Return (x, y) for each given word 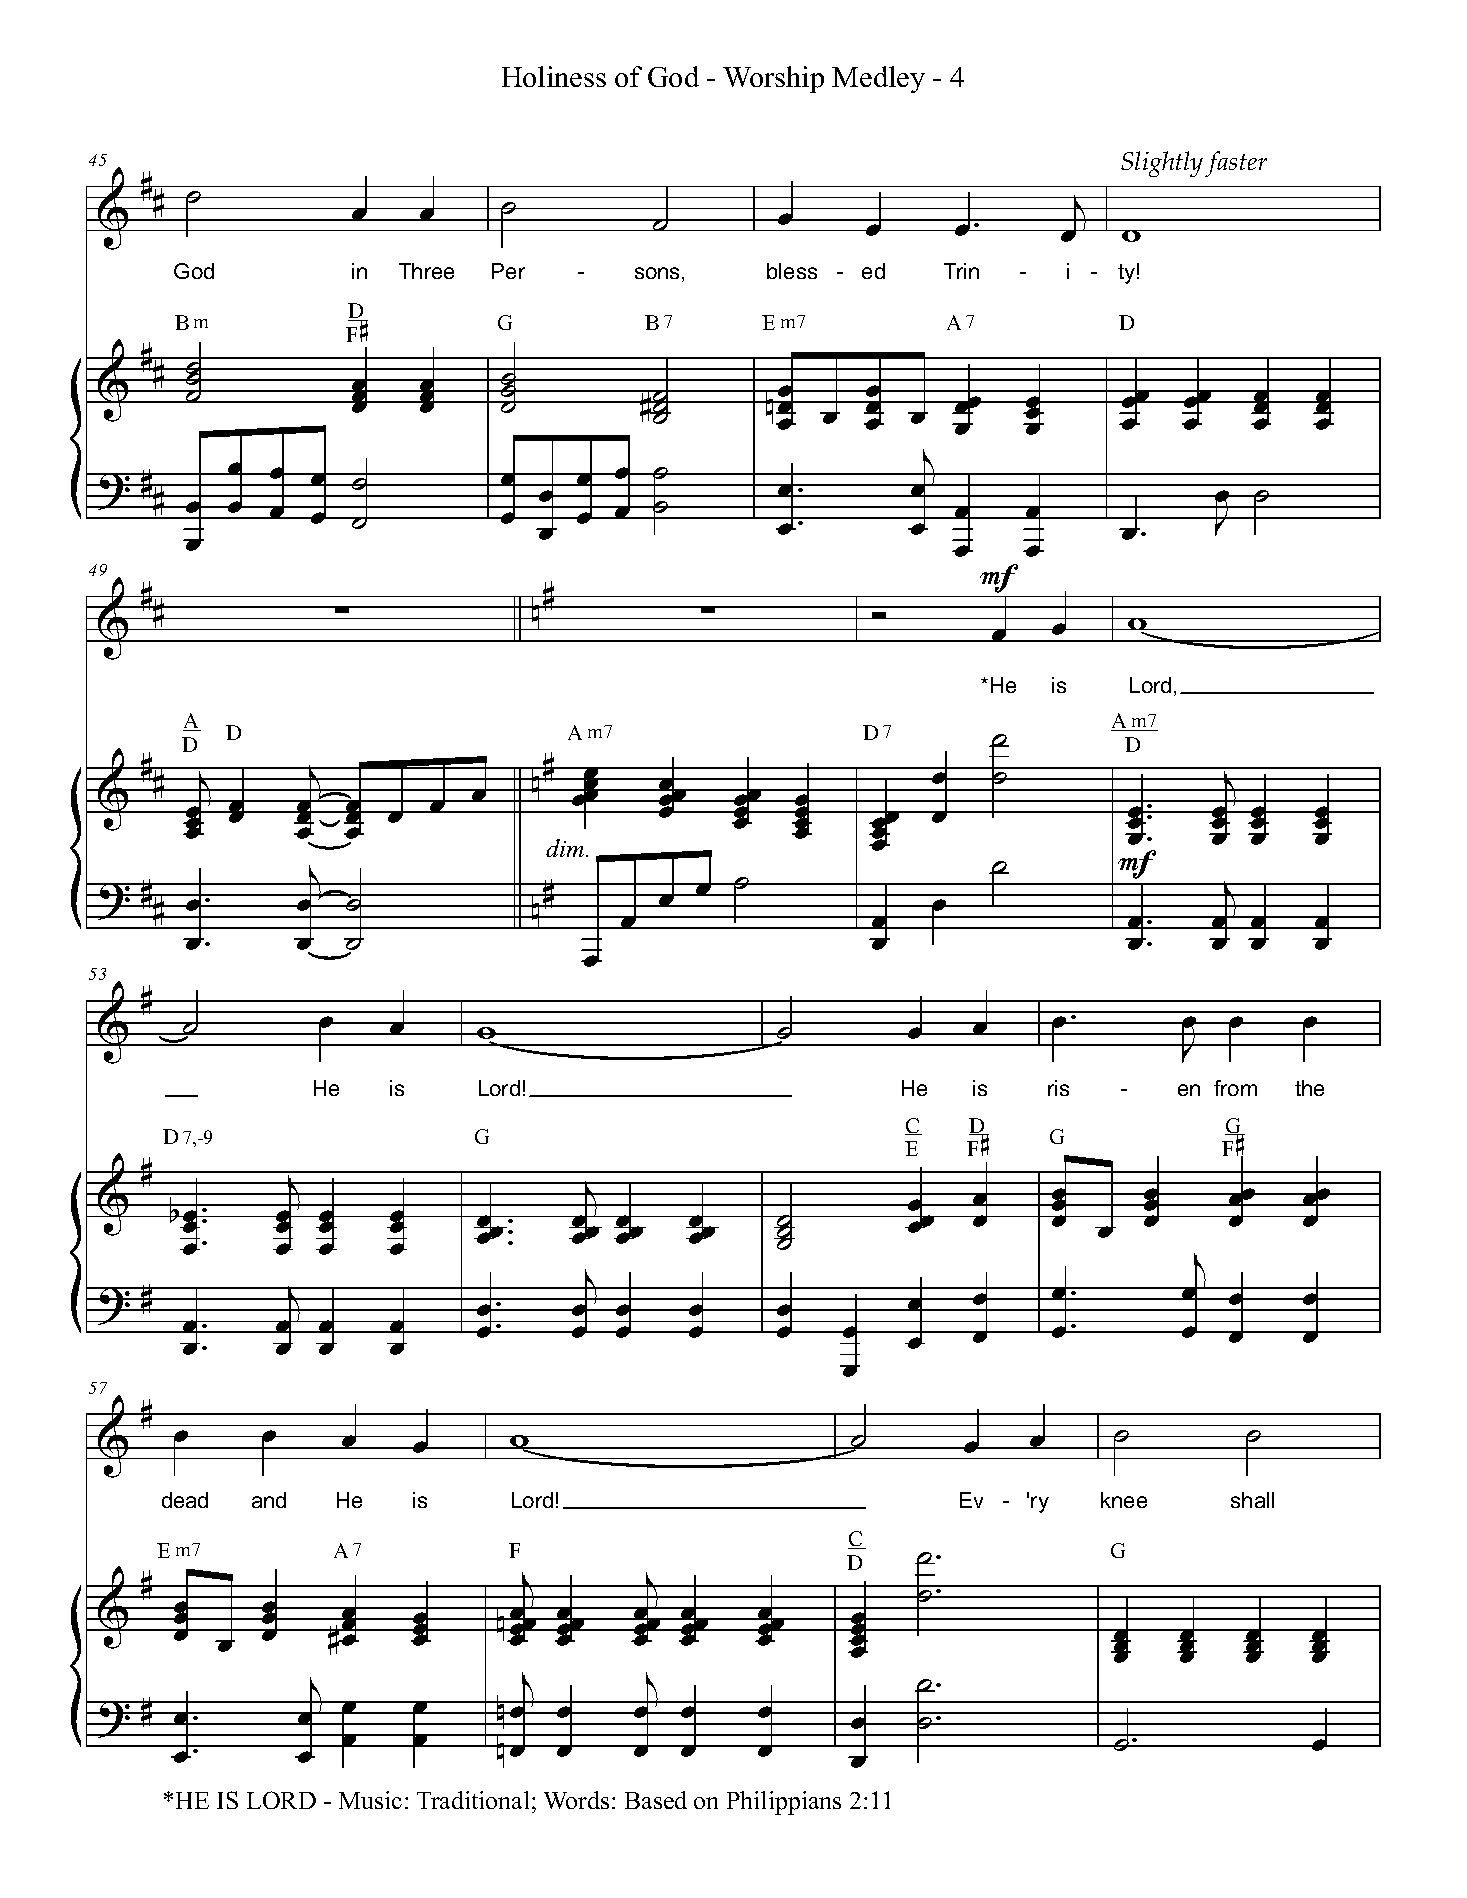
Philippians (784, 1803)
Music (370, 1800)
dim (566, 848)
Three (426, 271)
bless (792, 271)
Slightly (1162, 164)
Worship (773, 79)
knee (1124, 1500)
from (1235, 1088)
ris (1058, 1088)
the (1309, 1088)
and (269, 1500)
